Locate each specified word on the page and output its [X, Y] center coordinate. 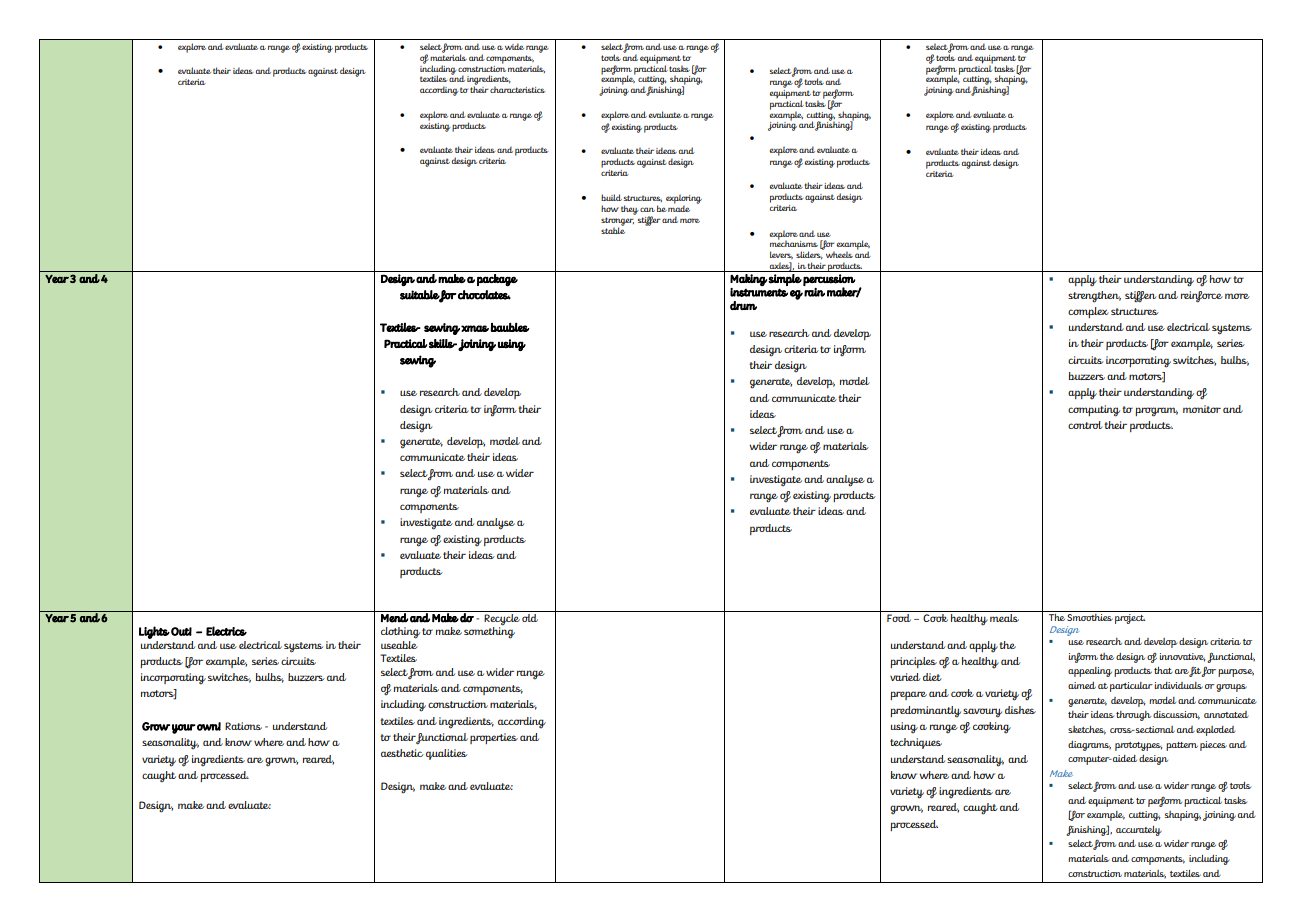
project [1130, 617]
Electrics [226, 631]
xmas [475, 328]
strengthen [1094, 297]
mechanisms [794, 243]
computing [1094, 411]
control [1085, 425]
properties [494, 738]
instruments [759, 292]
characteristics [517, 89]
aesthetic [402, 753]
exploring [684, 200]
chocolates [484, 295]
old [531, 616]
